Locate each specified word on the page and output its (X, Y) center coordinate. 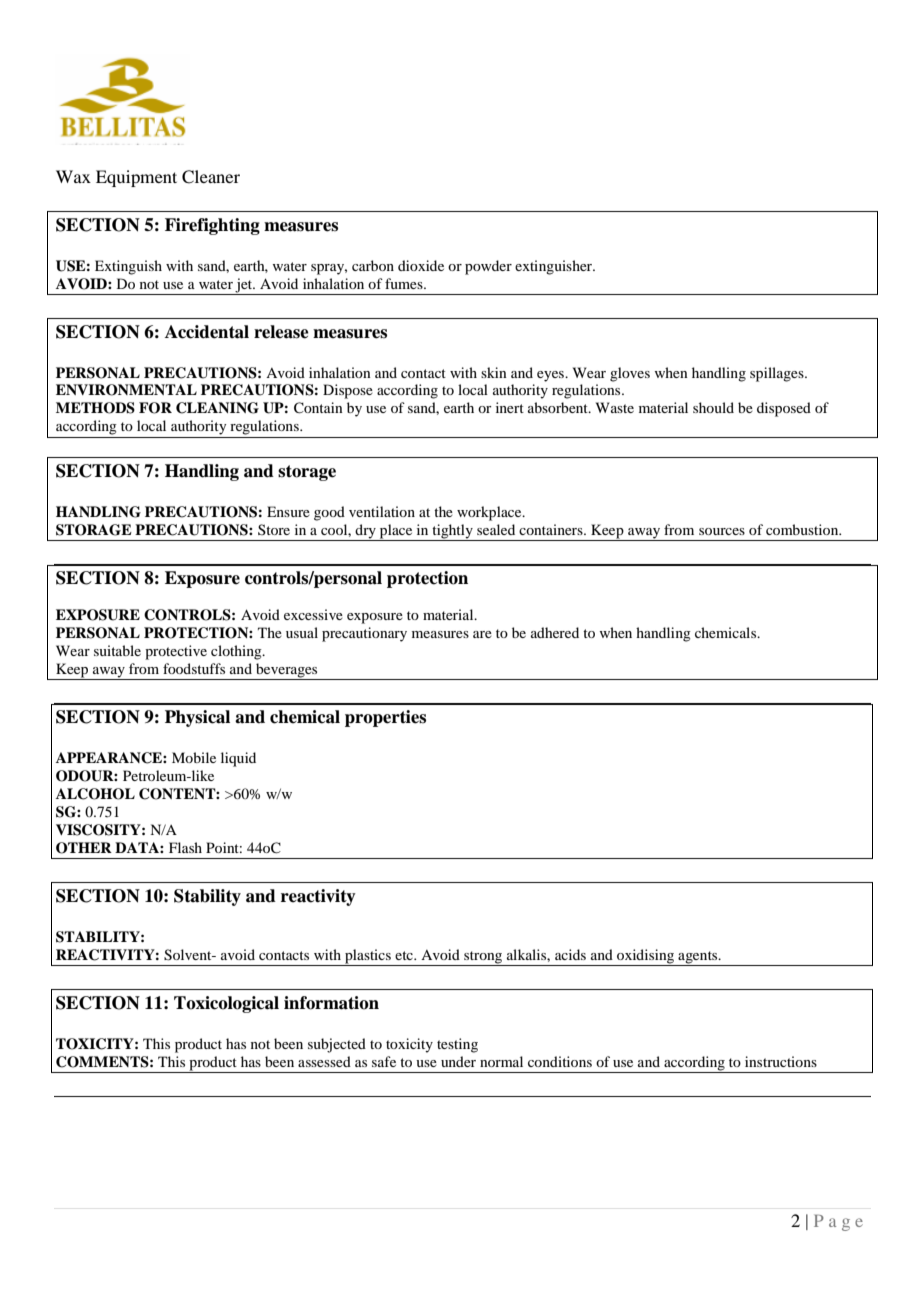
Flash (185, 847)
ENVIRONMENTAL (126, 390)
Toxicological (226, 1004)
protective (176, 652)
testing (457, 1045)
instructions (781, 1061)
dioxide (421, 265)
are (482, 634)
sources (722, 531)
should (713, 407)
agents (699, 957)
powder (488, 267)
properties (385, 718)
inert (510, 407)
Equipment (136, 178)
